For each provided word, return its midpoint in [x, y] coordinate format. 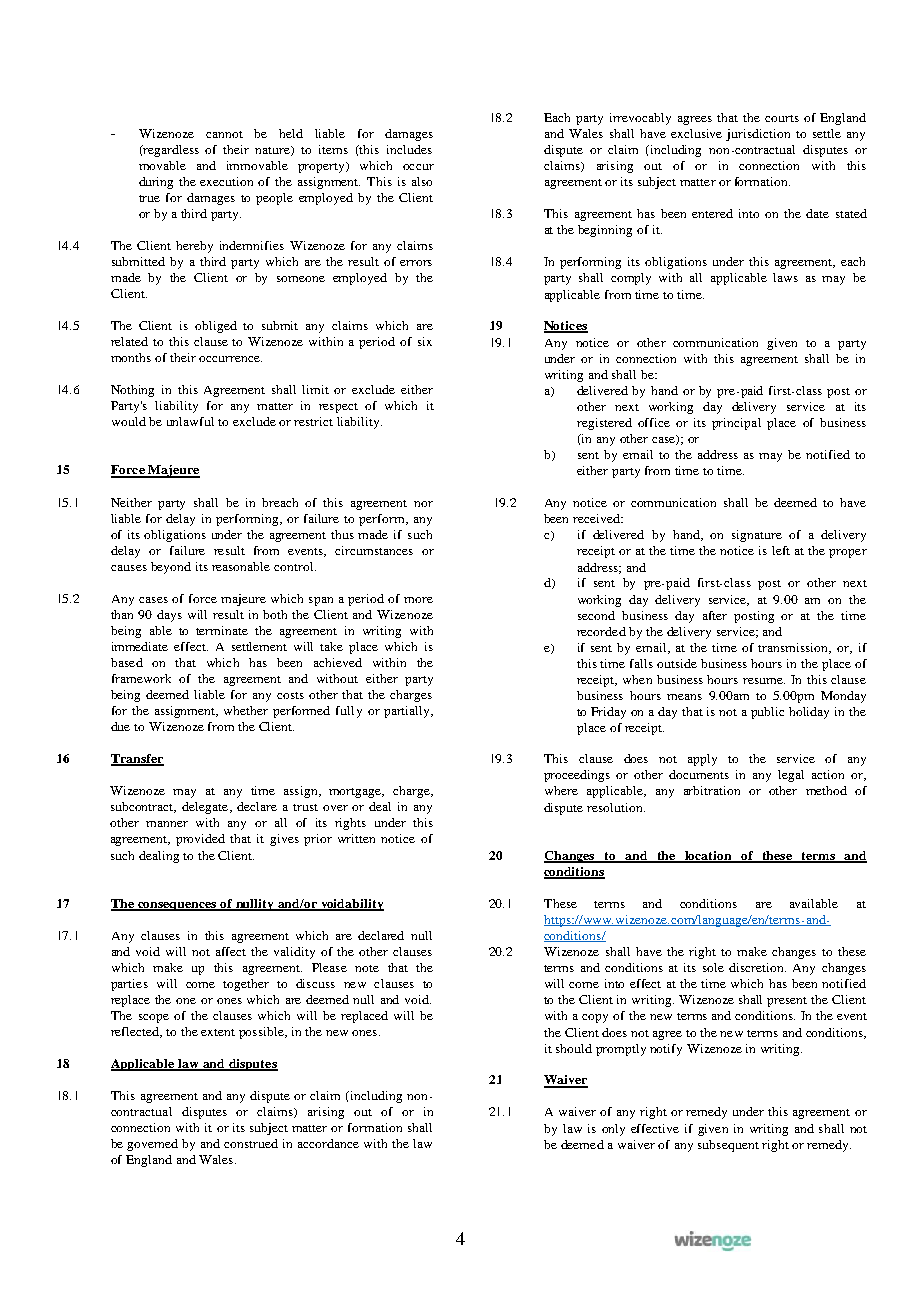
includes [409, 149]
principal [736, 424]
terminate [222, 630]
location [708, 857]
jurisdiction [758, 135]
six [425, 341]
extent [218, 1032]
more [418, 600]
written [356, 838]
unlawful [190, 421]
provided [200, 840]
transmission [794, 648]
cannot [224, 134]
